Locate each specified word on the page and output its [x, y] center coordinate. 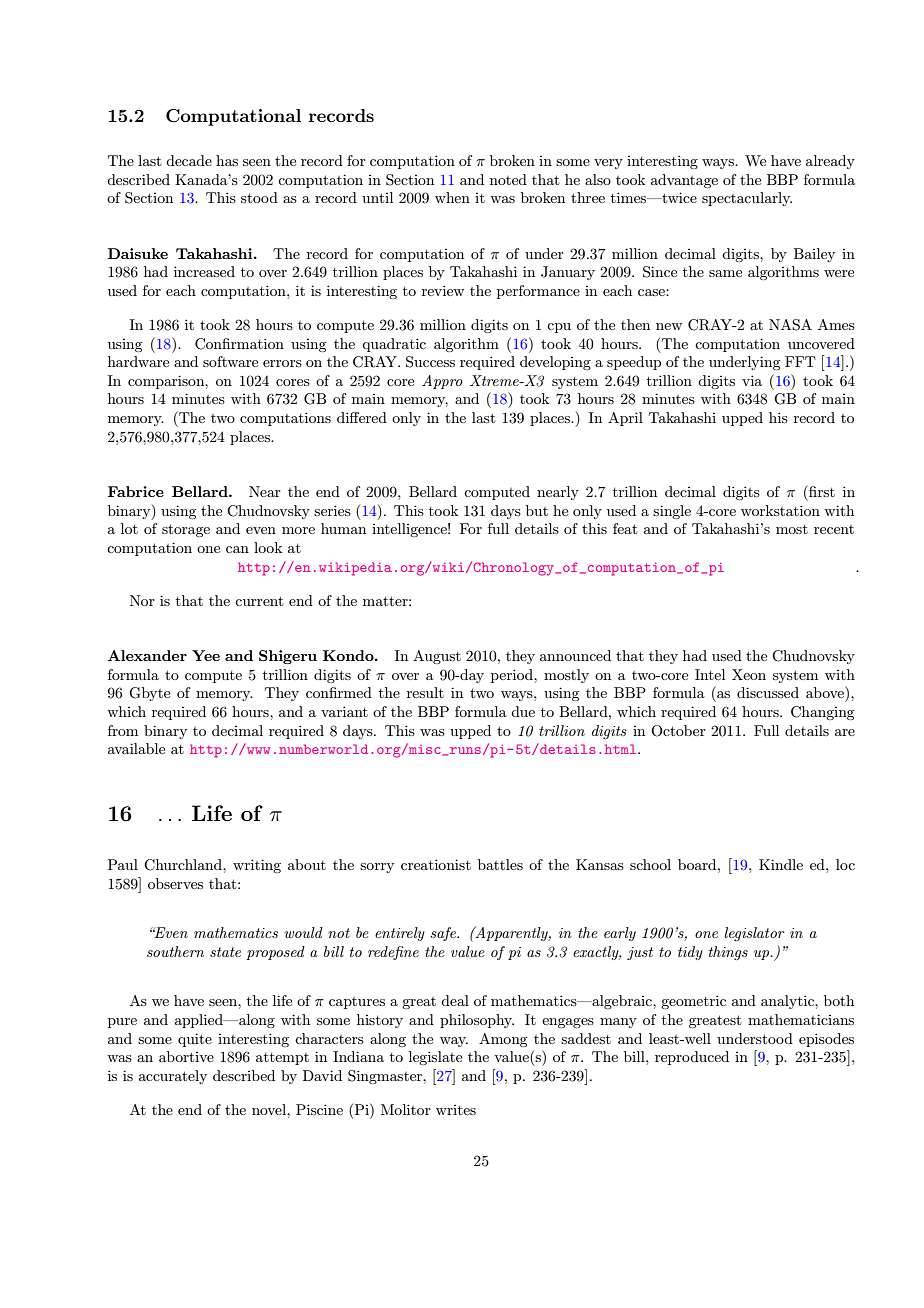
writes [456, 1110]
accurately [173, 1077]
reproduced [692, 1058]
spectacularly [747, 199]
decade [189, 160]
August [437, 657]
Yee [206, 655]
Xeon [749, 674]
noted [508, 179]
